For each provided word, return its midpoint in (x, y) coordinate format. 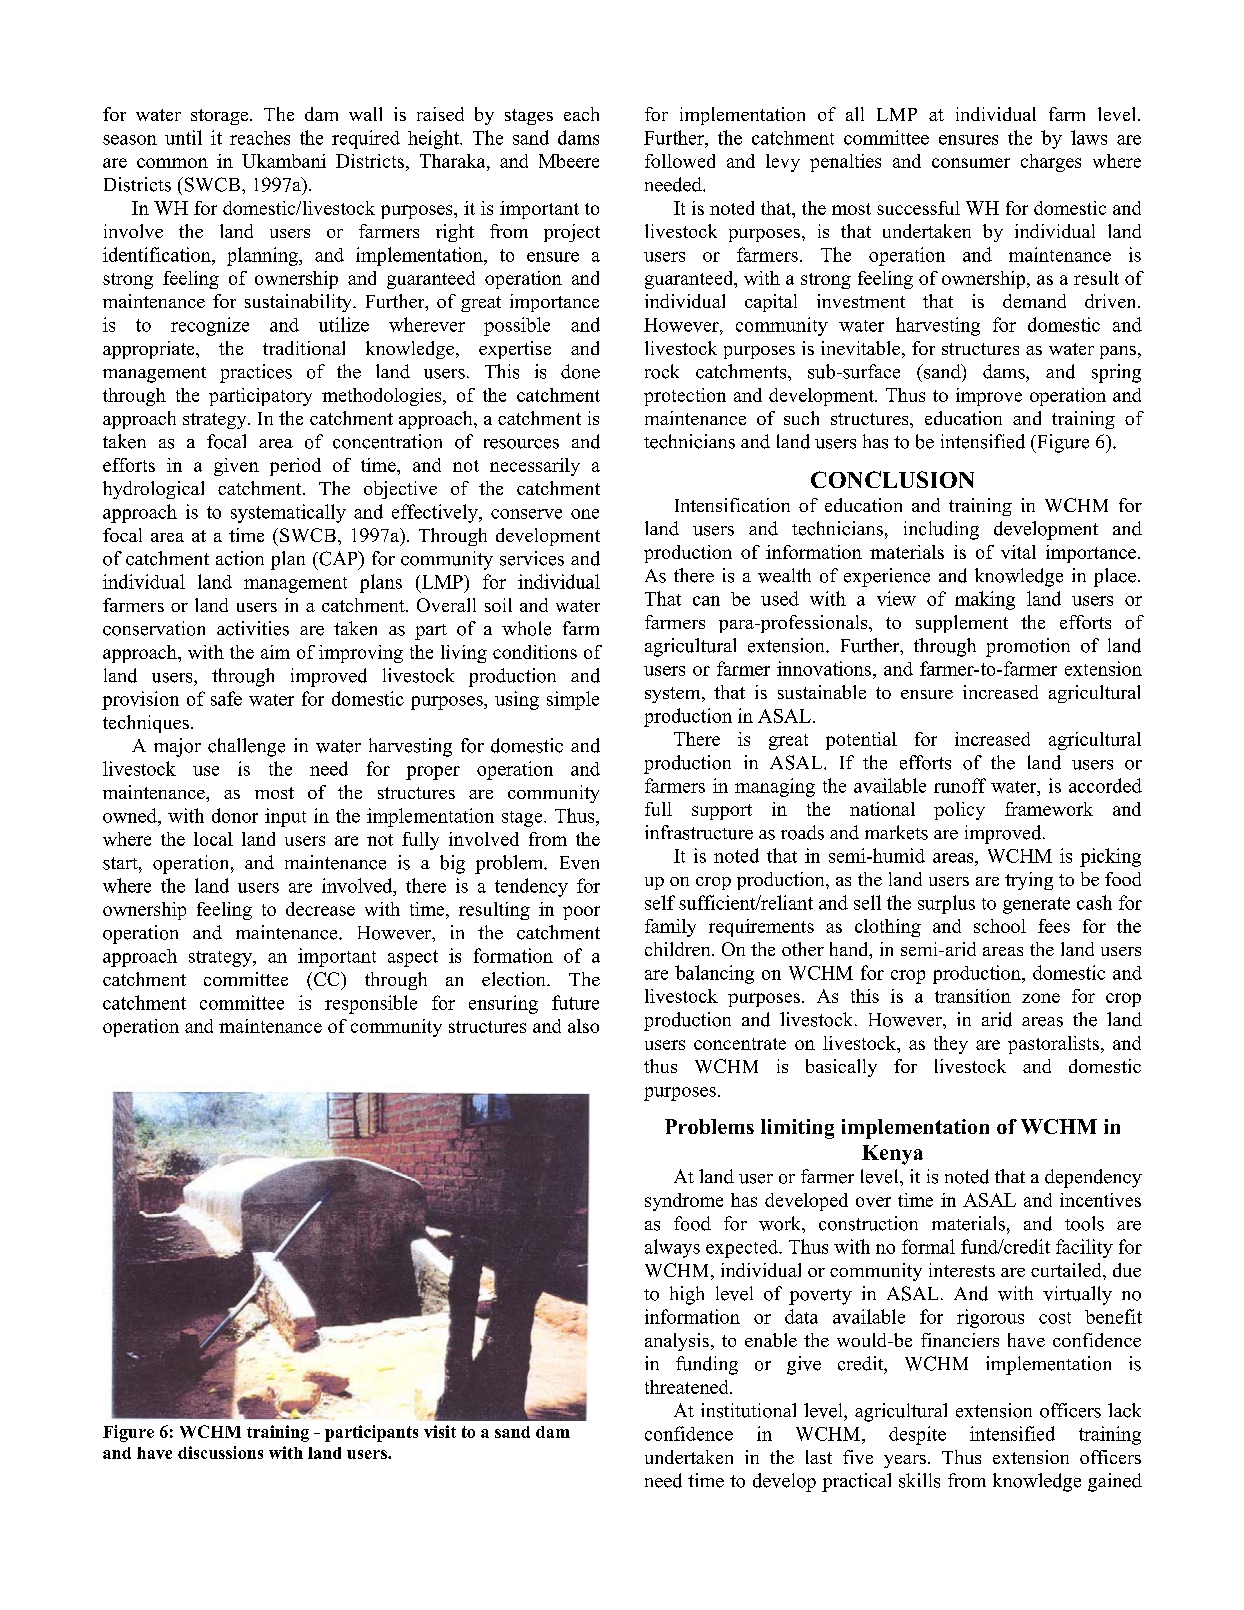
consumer (971, 163)
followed (680, 161)
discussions (220, 1452)
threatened (688, 1387)
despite (917, 1435)
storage (221, 117)
